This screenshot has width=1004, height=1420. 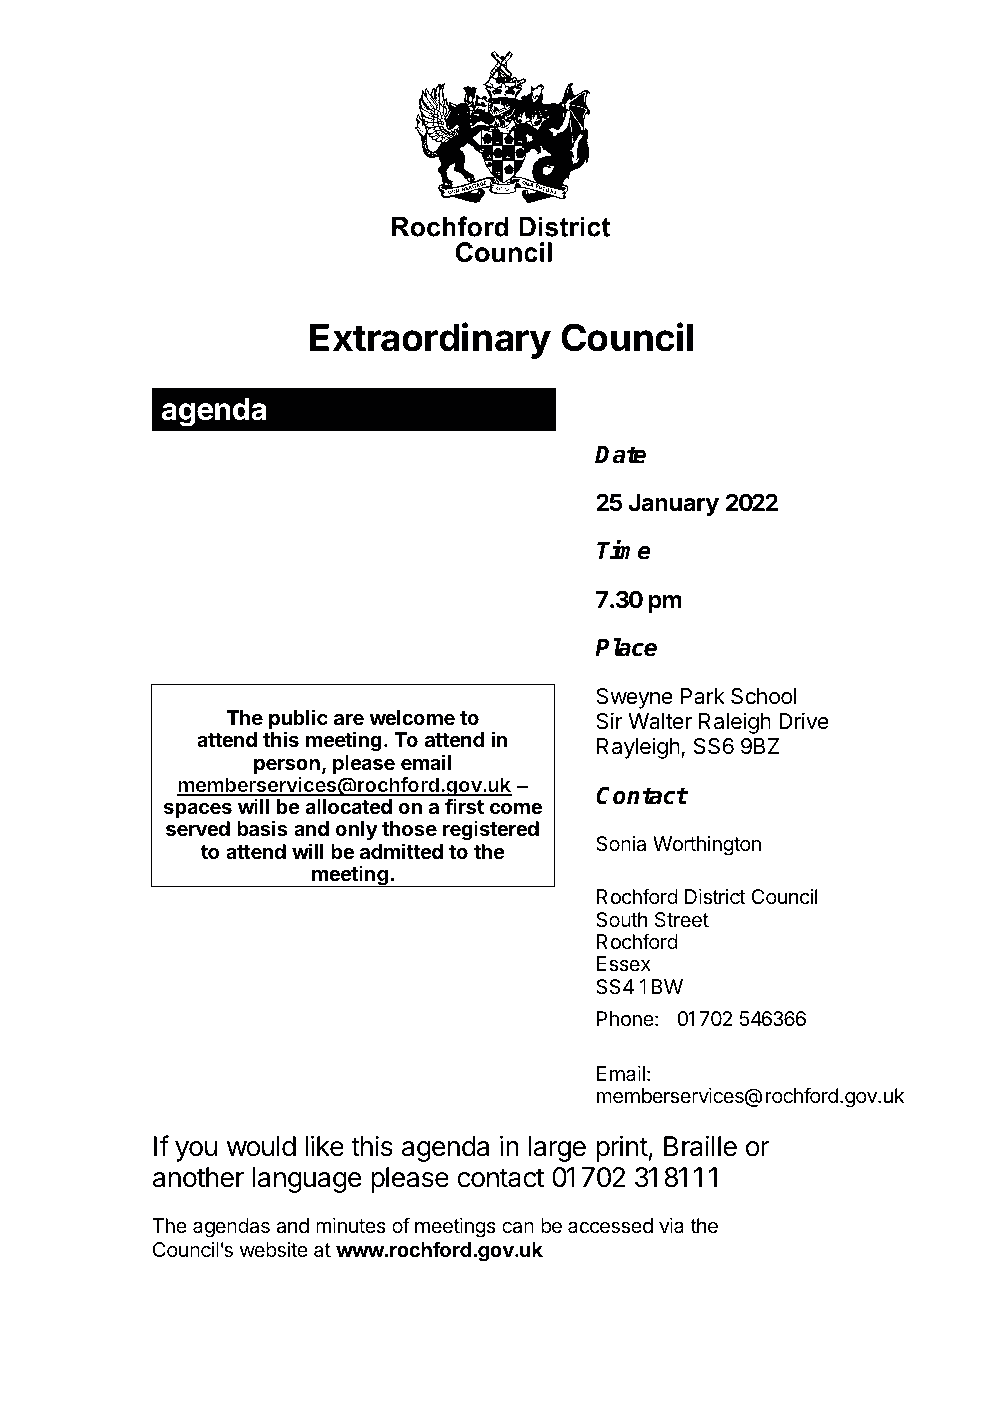 I want to click on Date, so click(x=620, y=455).
